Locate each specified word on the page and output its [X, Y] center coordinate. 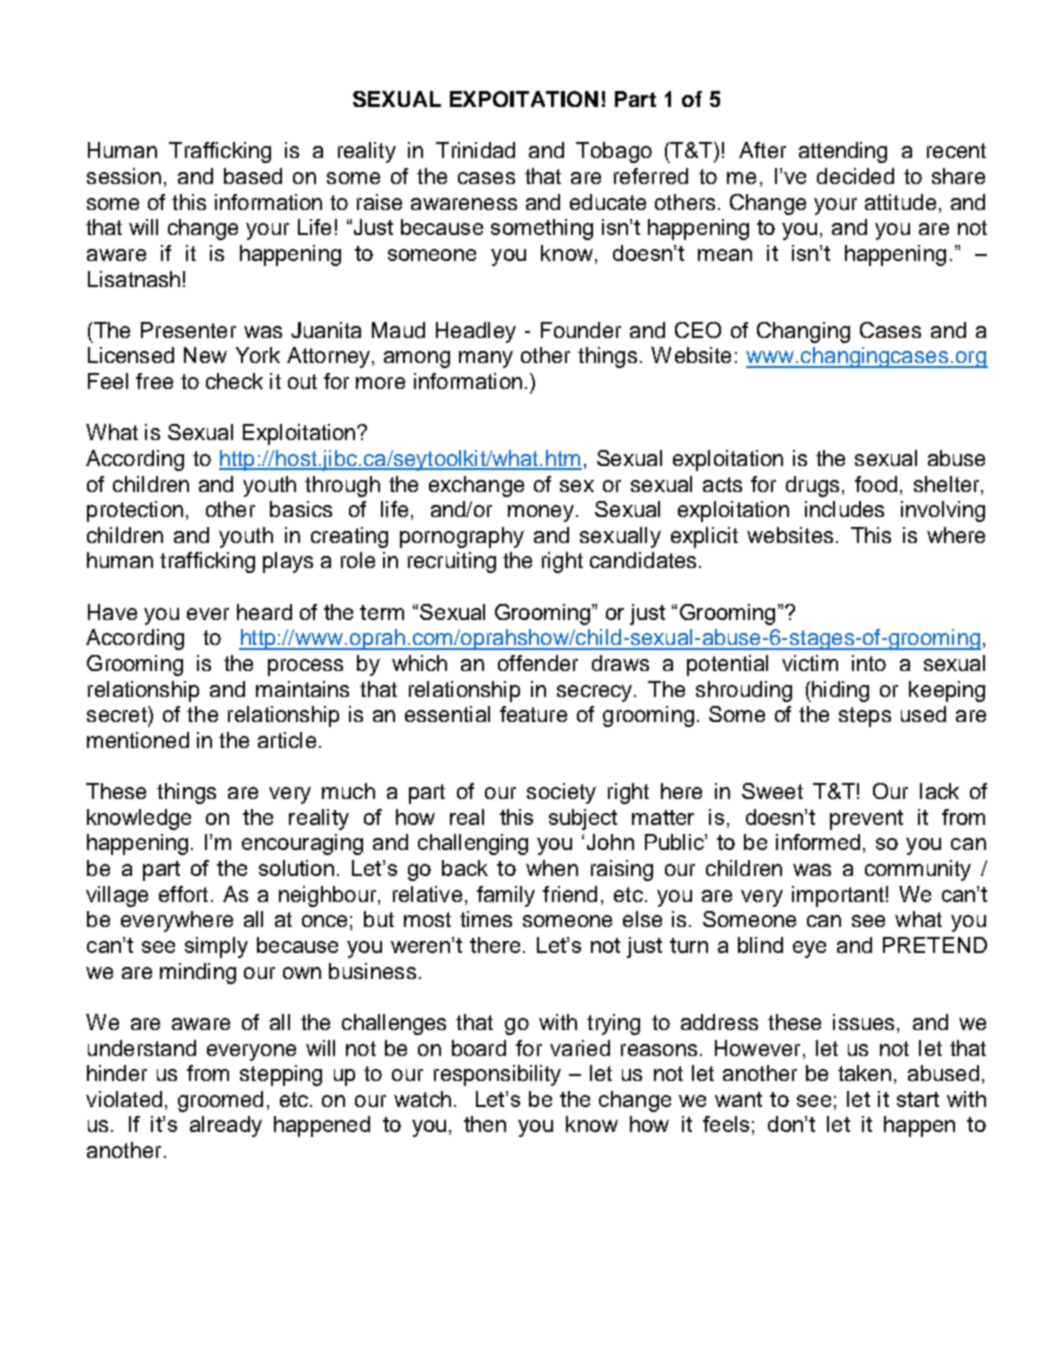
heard [264, 612]
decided [855, 176]
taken [864, 1073]
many [486, 359]
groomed [220, 1101]
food [876, 484]
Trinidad [475, 150]
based [253, 176]
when [552, 868]
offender [538, 663]
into [869, 663]
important [838, 896]
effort [183, 894]
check [234, 381]
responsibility [497, 1075]
